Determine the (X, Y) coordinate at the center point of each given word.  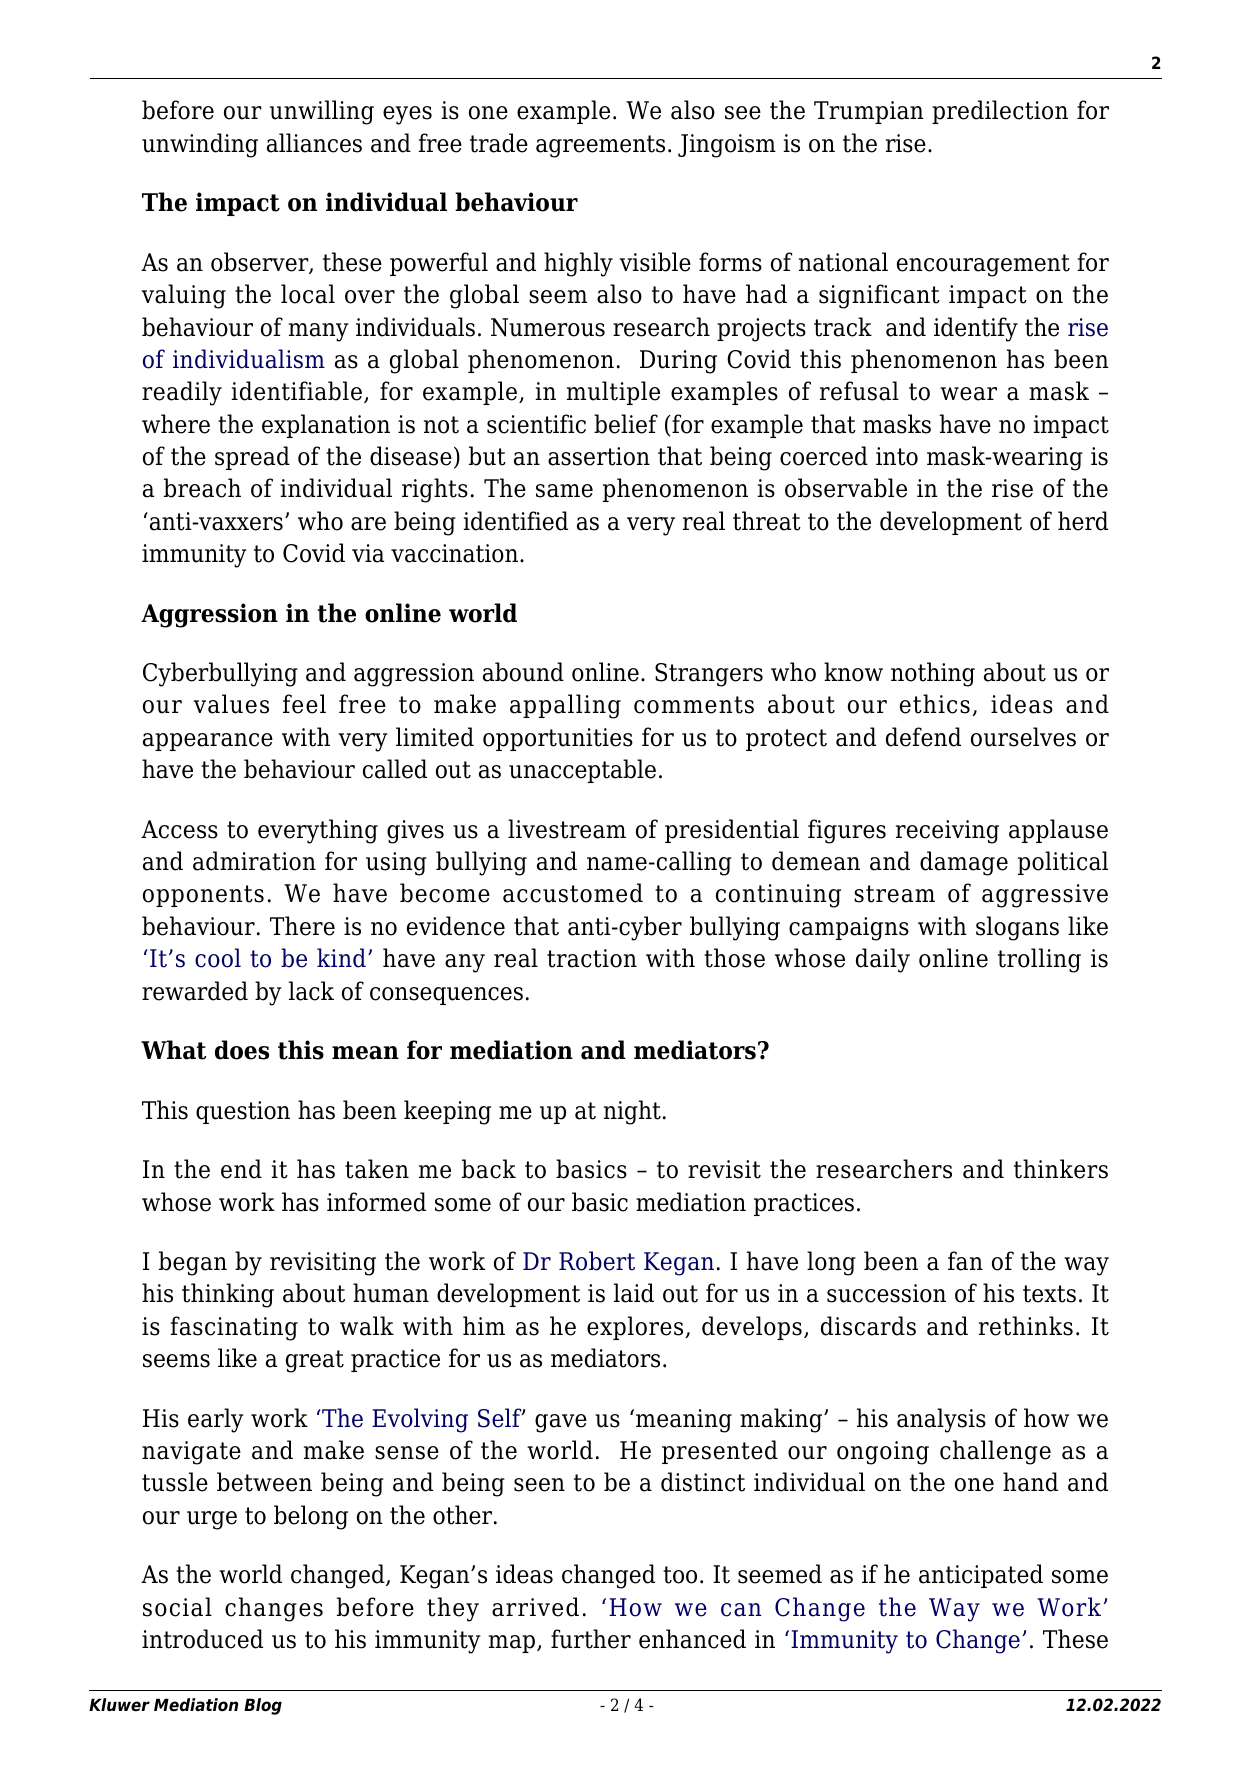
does (242, 1050)
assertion (599, 456)
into (897, 456)
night (632, 1112)
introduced (202, 1639)
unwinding (200, 145)
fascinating (234, 1328)
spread (252, 458)
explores (636, 1328)
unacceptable (582, 771)
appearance (208, 742)
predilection (1000, 112)
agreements (600, 146)
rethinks (1026, 1326)
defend (923, 737)
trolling (1039, 960)
